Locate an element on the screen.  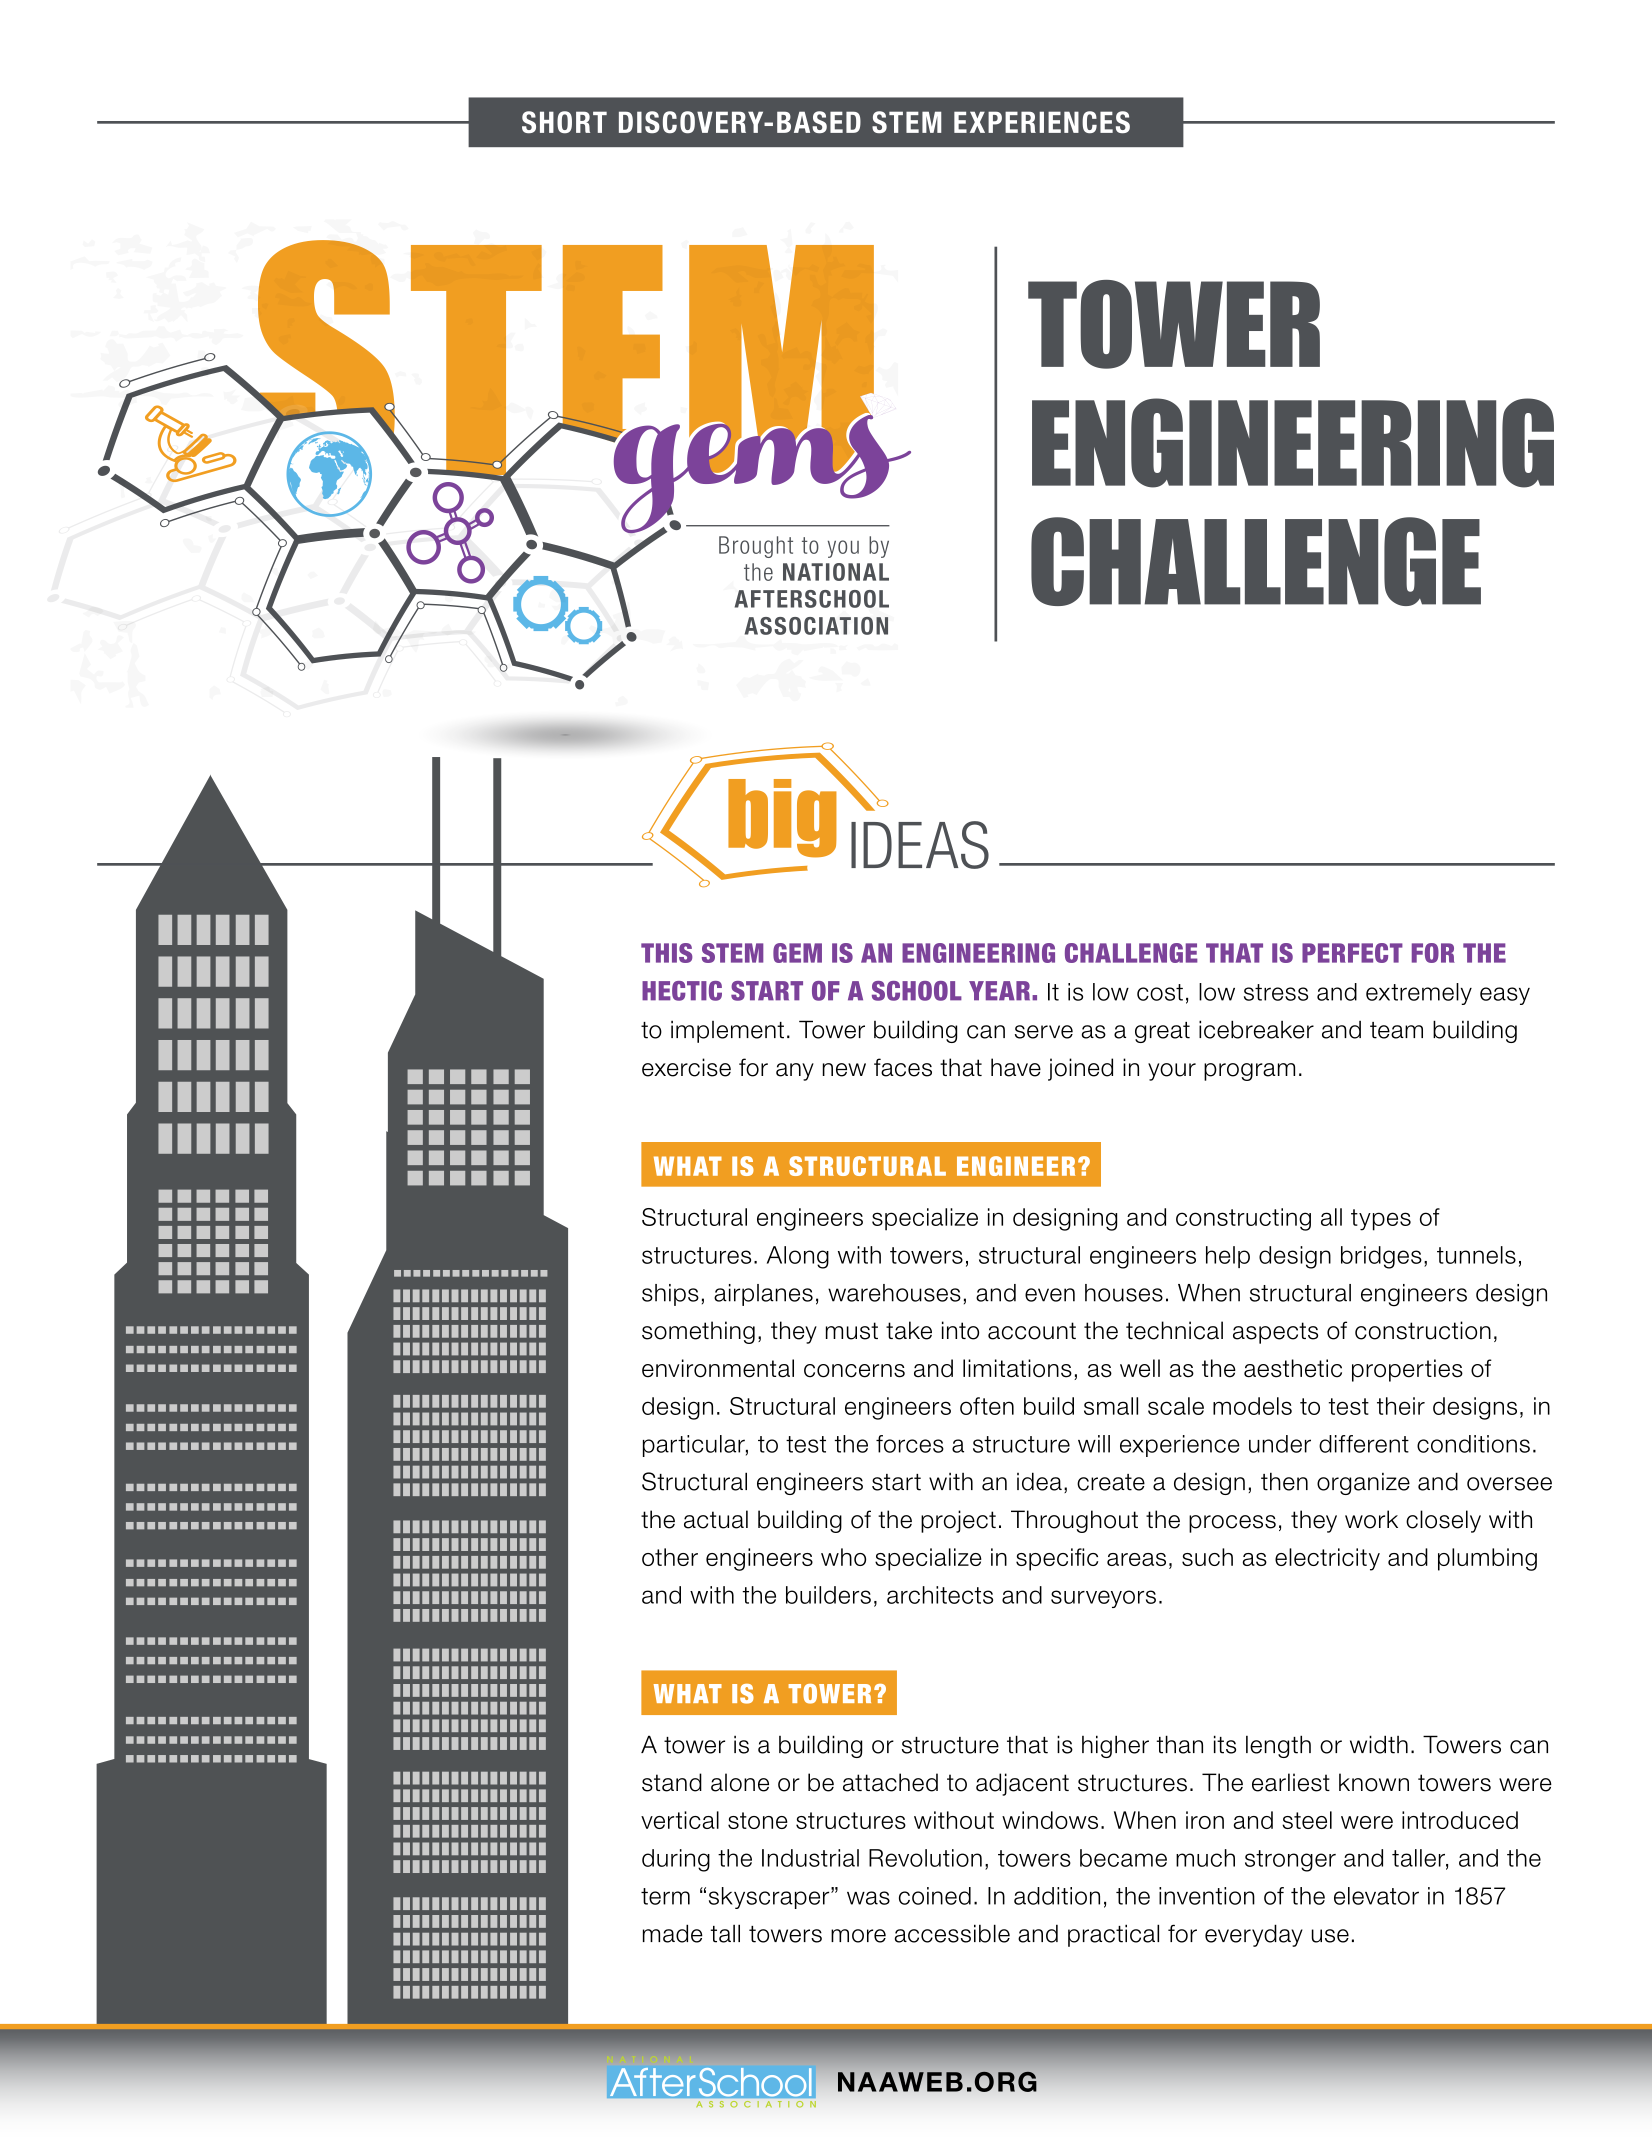
other is located at coordinates (670, 1557).
